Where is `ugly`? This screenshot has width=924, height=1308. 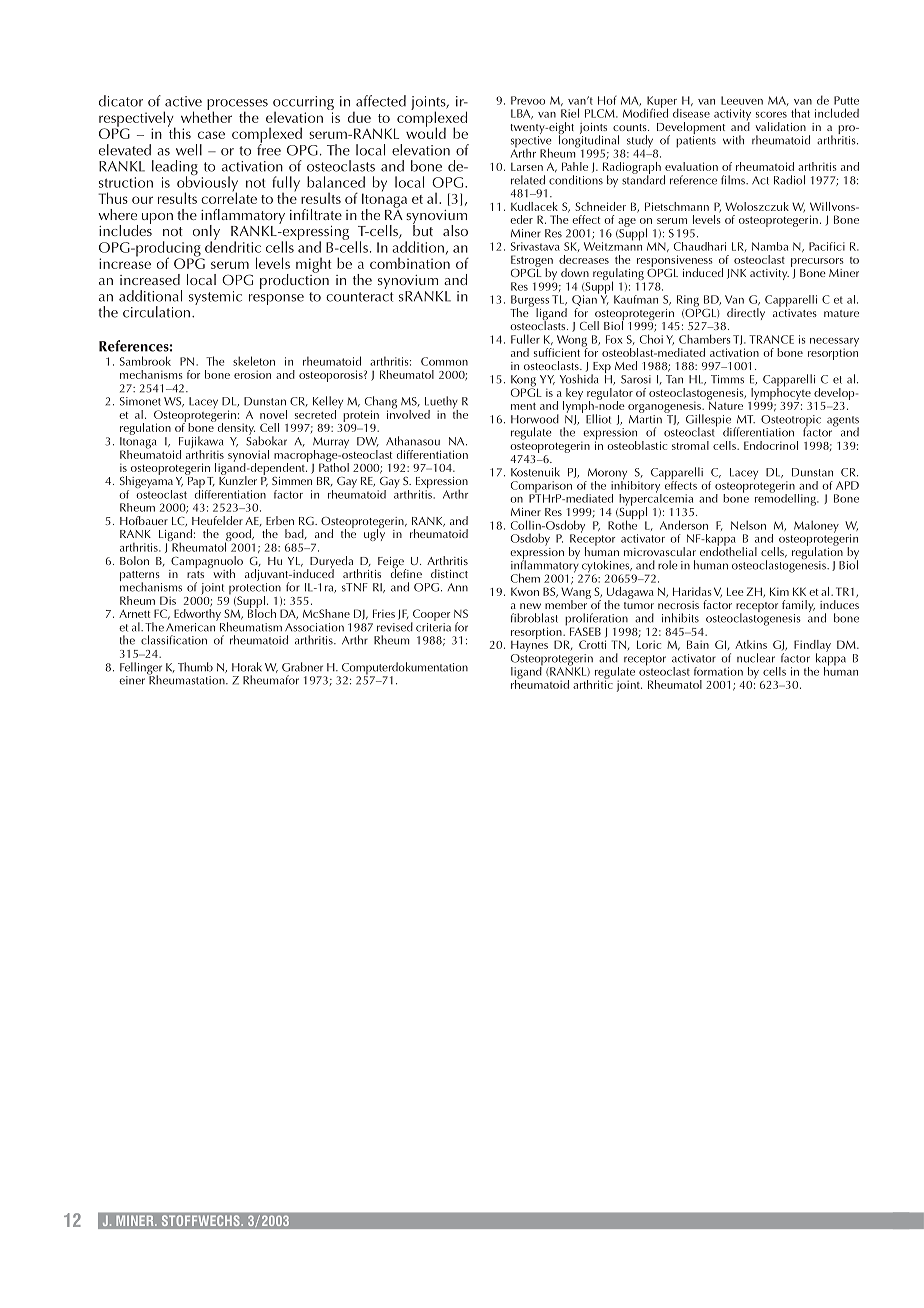 ugly is located at coordinates (374, 534).
